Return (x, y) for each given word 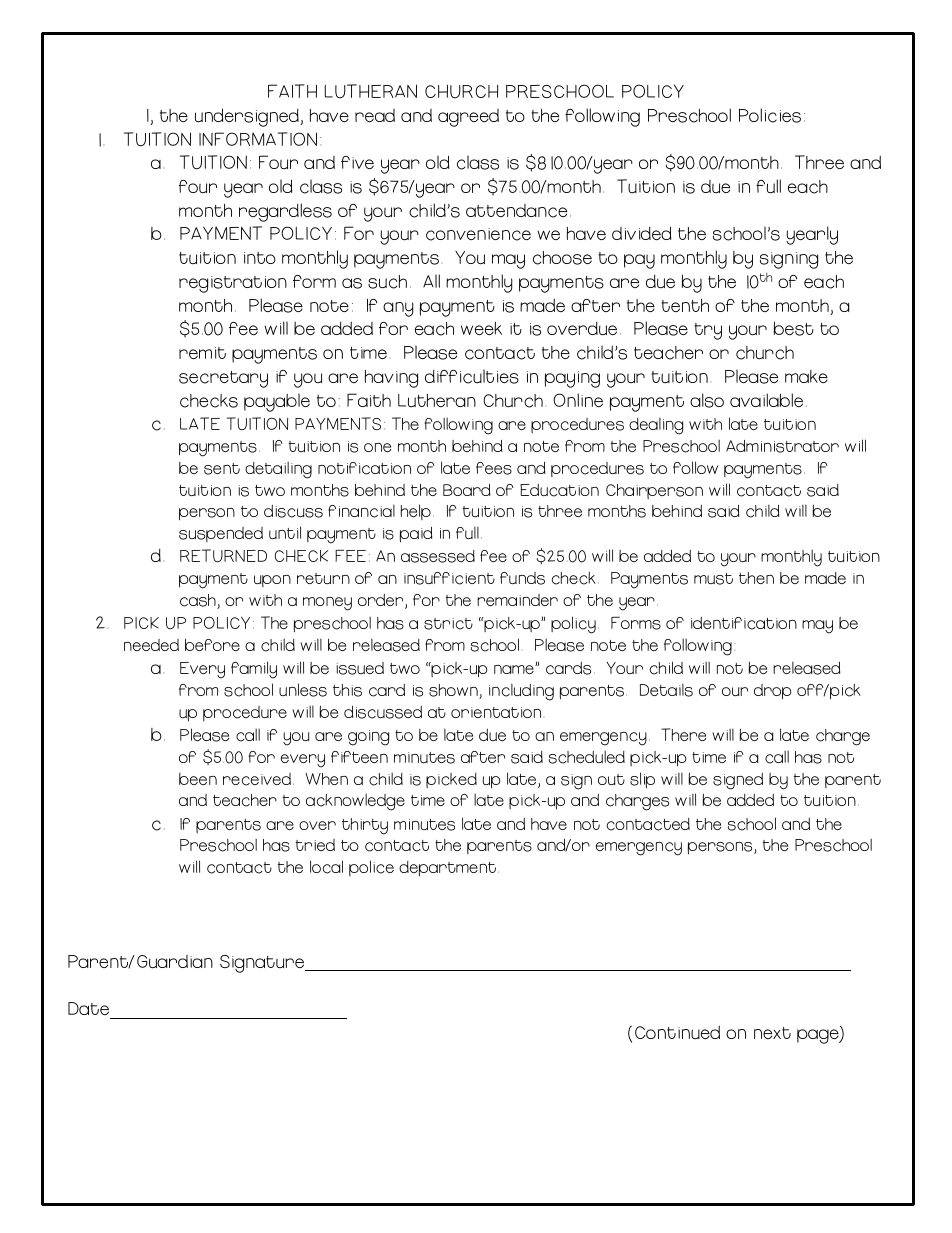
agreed (468, 118)
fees (494, 468)
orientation (496, 712)
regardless (285, 212)
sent (222, 469)
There (683, 734)
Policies (770, 115)
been (198, 779)
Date (88, 1008)
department (449, 869)
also (707, 400)
